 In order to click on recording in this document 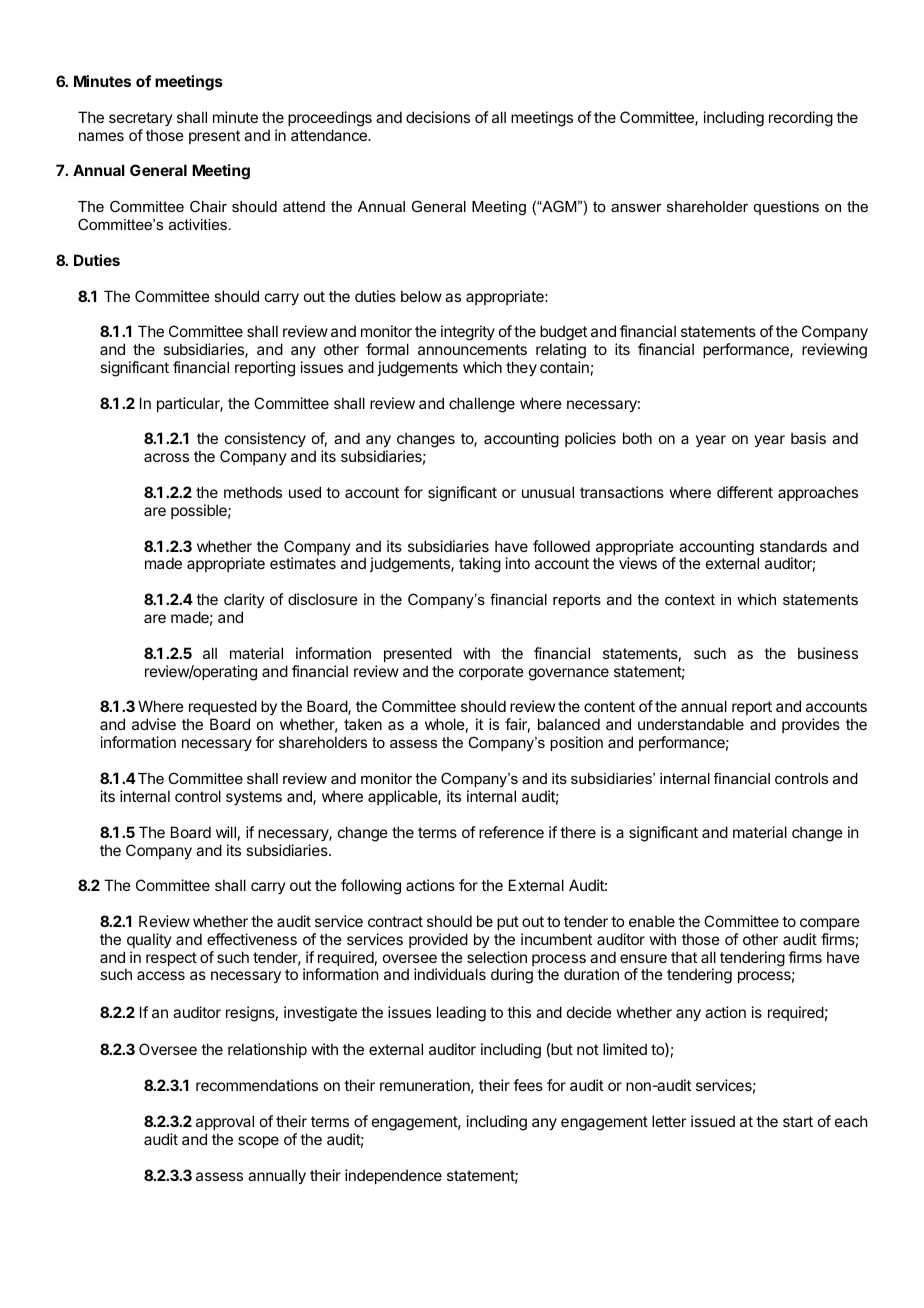, I will do `click(801, 119)`.
